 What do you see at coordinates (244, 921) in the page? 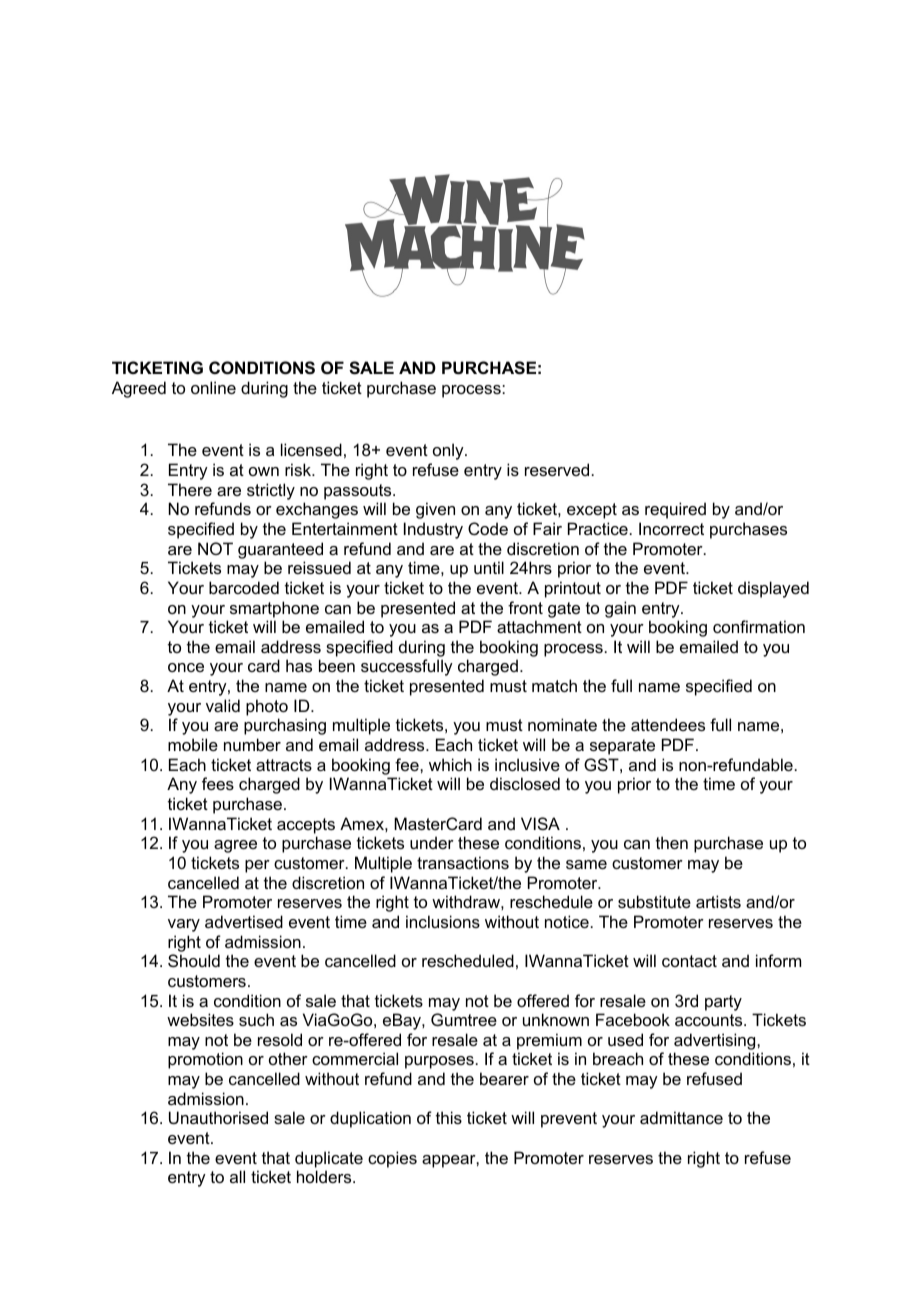
I see `advertised` at bounding box center [244, 921].
